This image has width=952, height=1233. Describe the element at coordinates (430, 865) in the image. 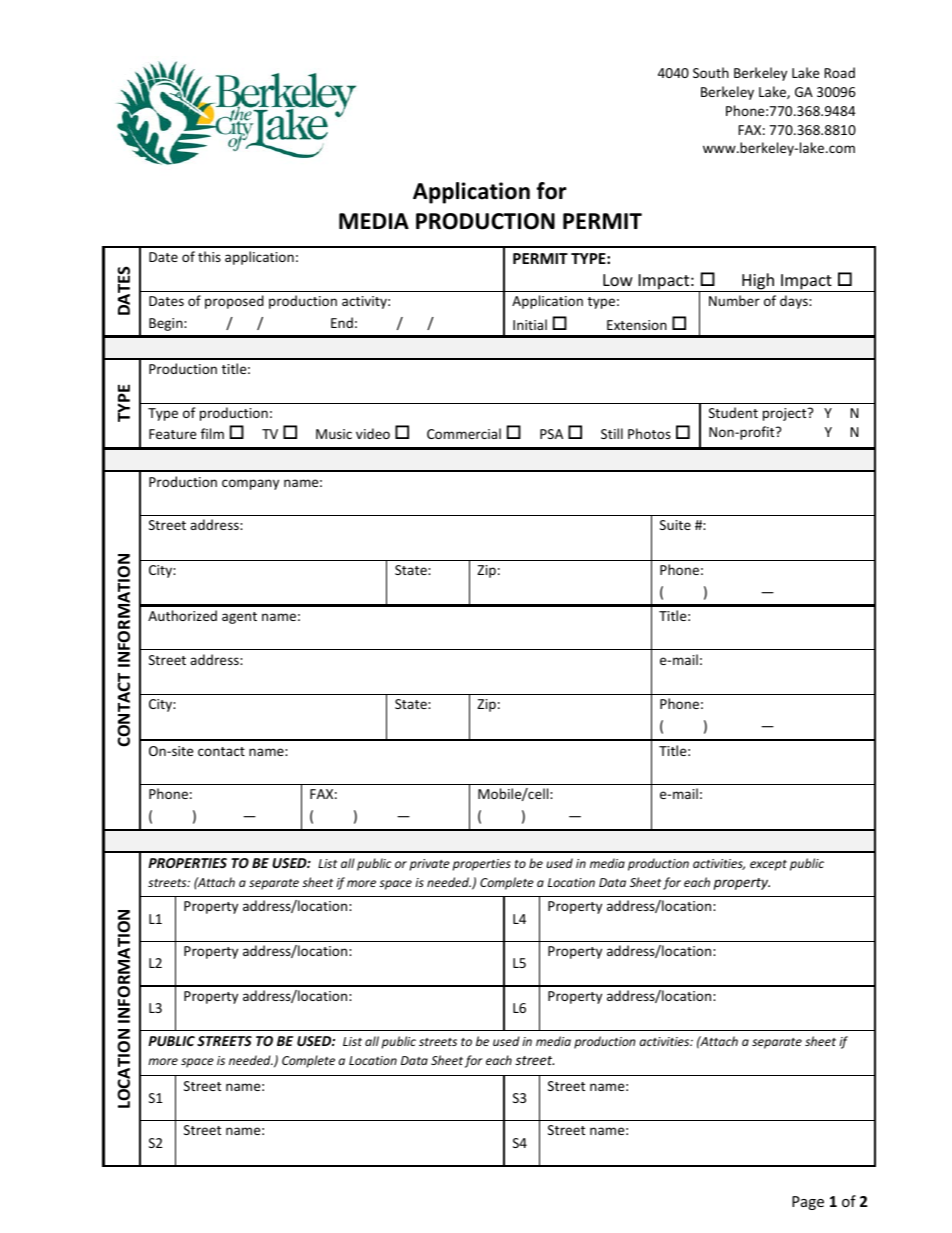

I see `private` at that location.
